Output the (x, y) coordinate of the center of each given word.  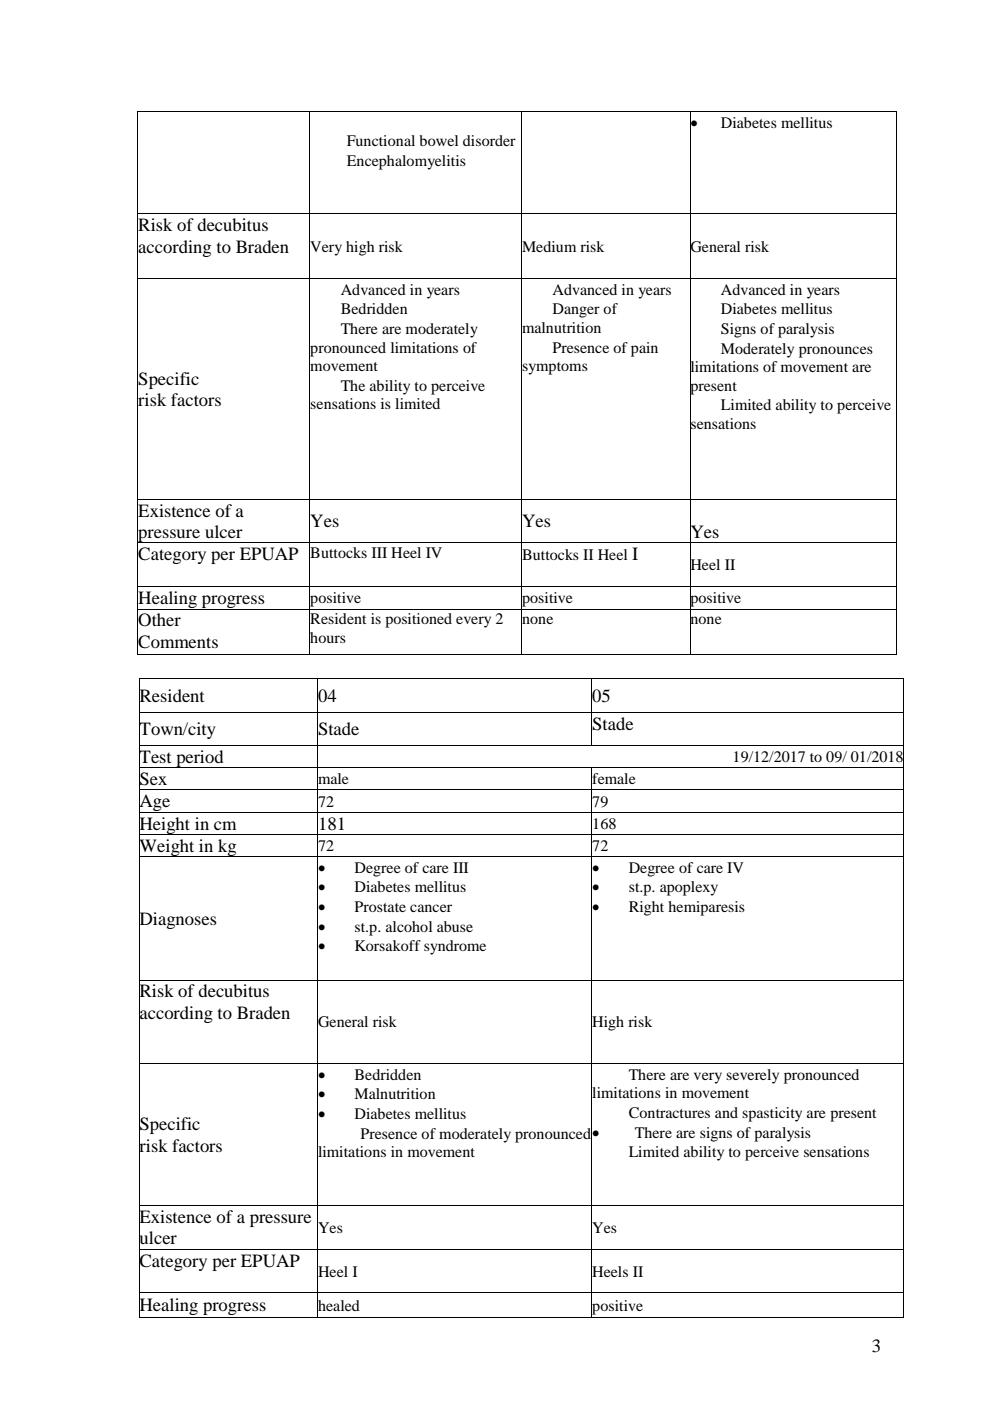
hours (327, 637)
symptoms (554, 368)
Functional (381, 140)
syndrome (455, 947)
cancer (431, 908)
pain (644, 349)
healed (338, 1305)
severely (752, 1076)
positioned (418, 620)
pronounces (836, 352)
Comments (177, 642)
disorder (489, 140)
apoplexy (689, 888)
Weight (168, 847)
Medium (548, 246)
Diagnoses (178, 920)
